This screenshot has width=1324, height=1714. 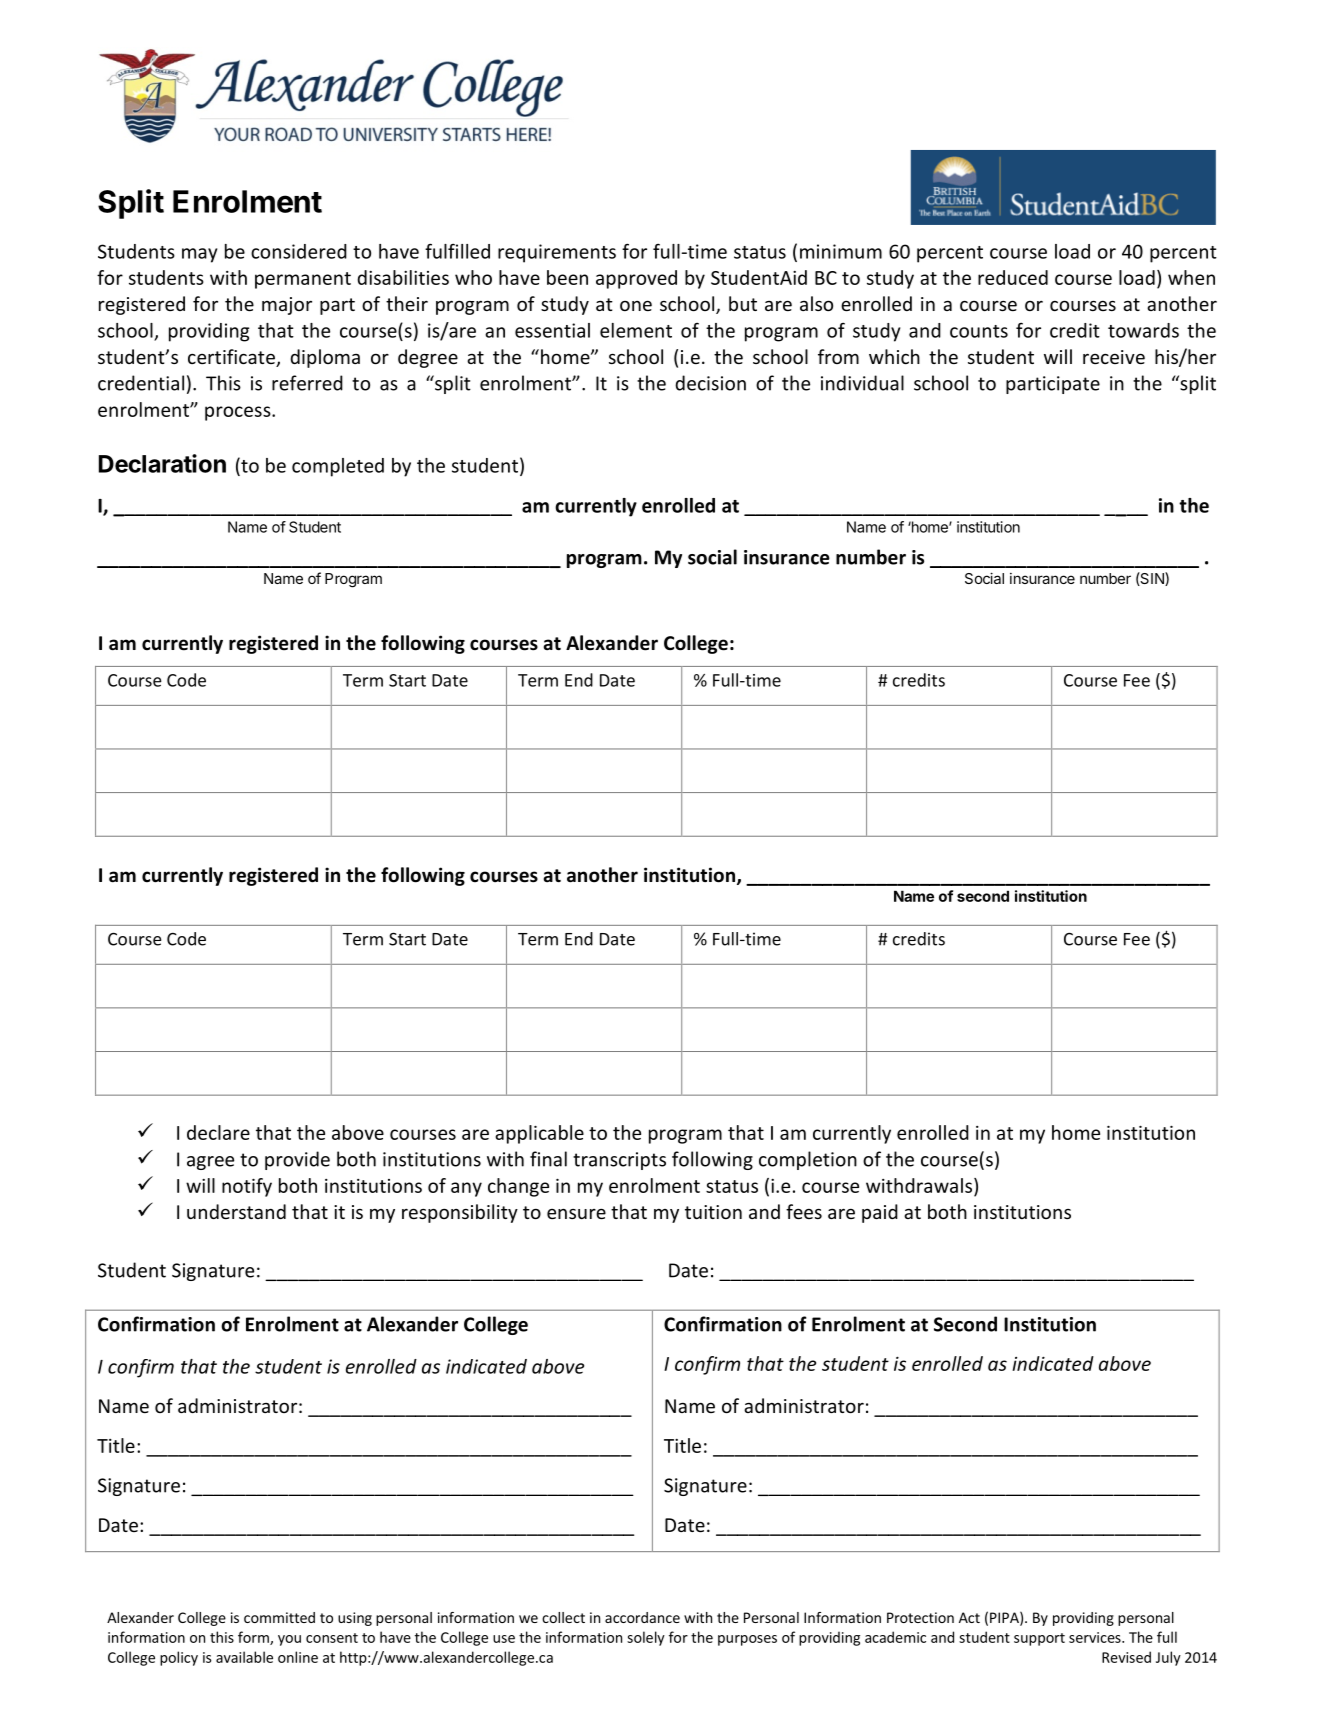 I want to click on support, so click(x=1039, y=1639).
